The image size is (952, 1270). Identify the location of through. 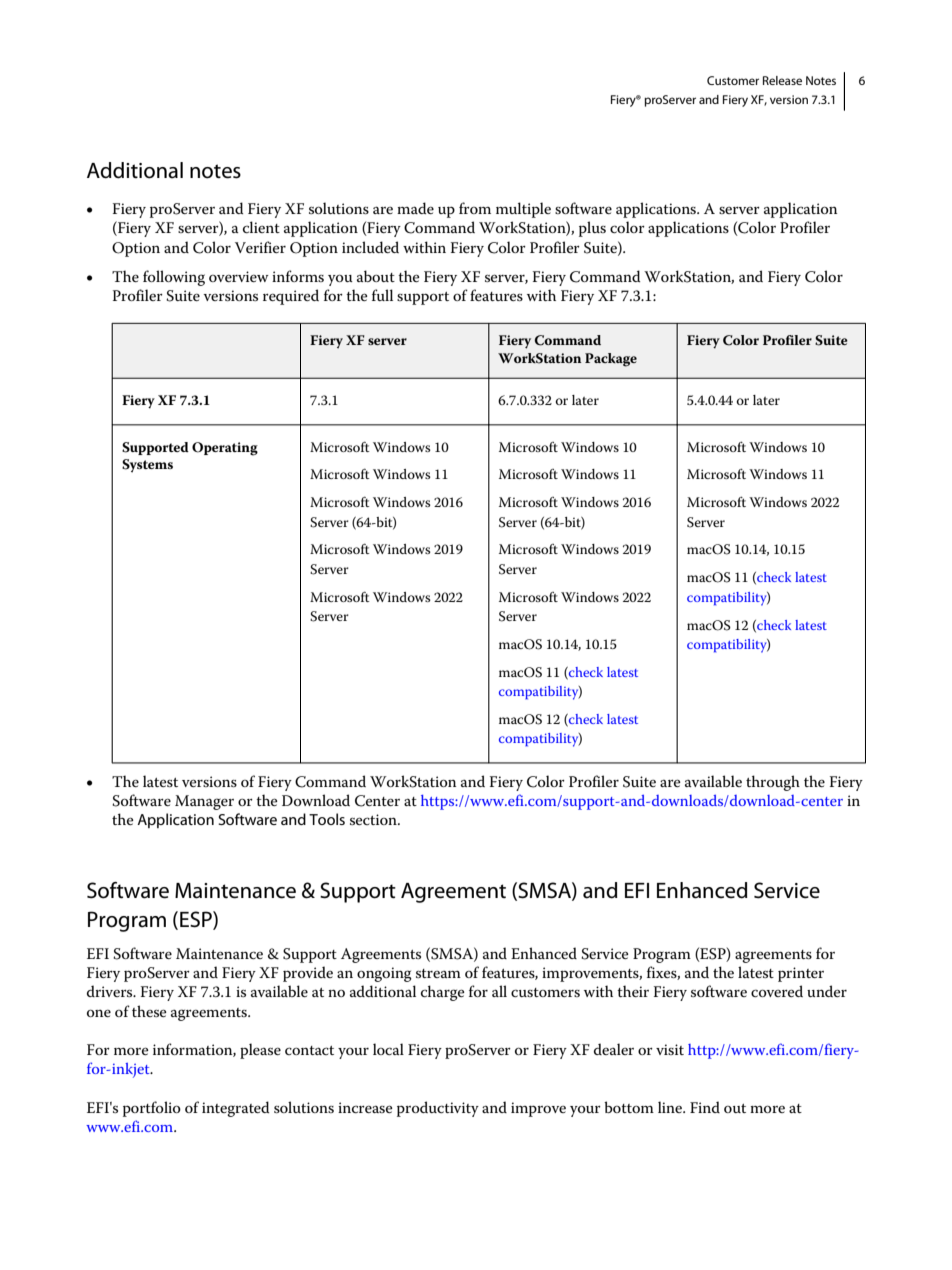
(773, 783).
